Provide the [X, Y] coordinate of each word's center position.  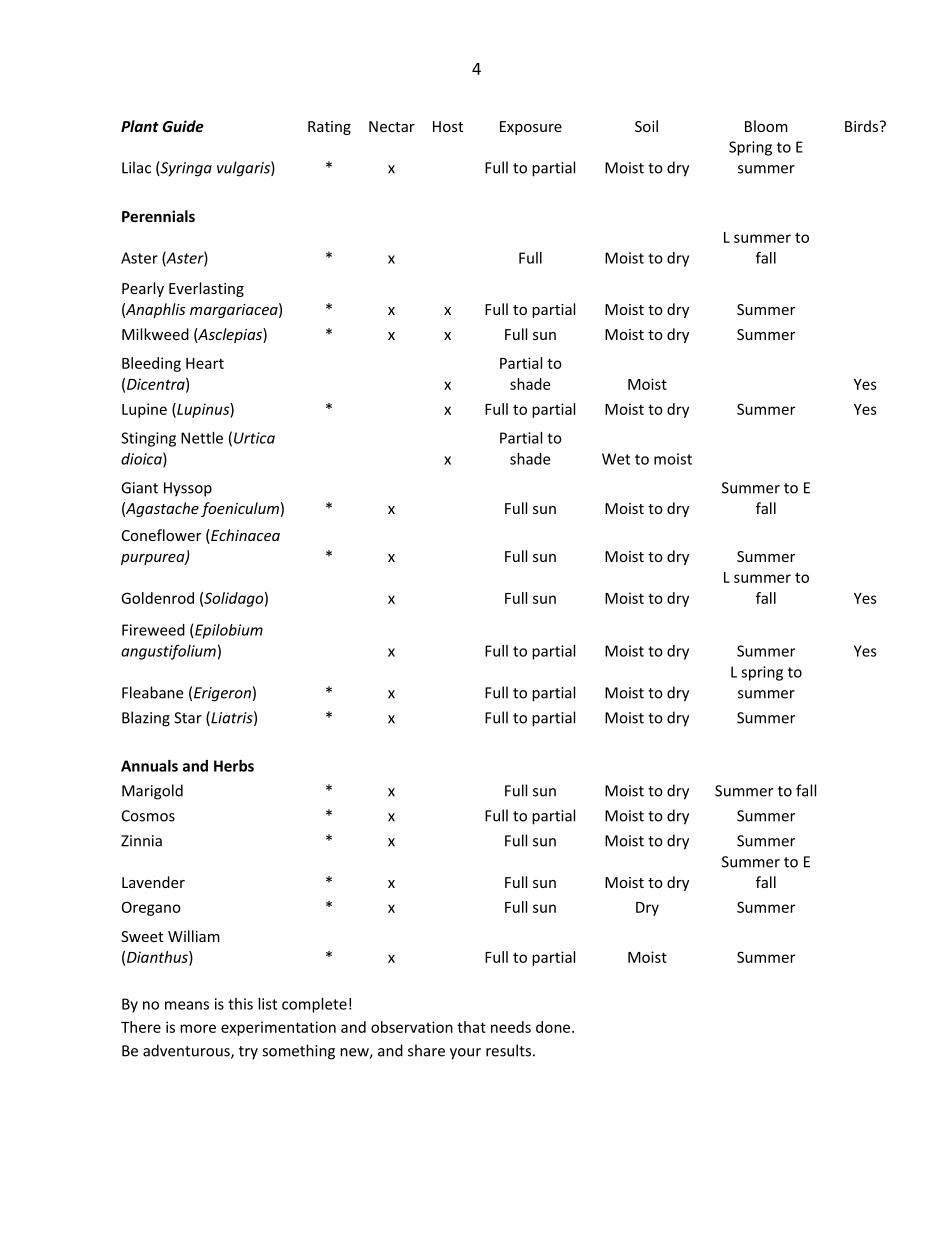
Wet [616, 459]
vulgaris [244, 169]
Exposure [531, 128]
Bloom [766, 126]
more [198, 1028]
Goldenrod [157, 598]
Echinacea [244, 536]
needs [511, 1027]
